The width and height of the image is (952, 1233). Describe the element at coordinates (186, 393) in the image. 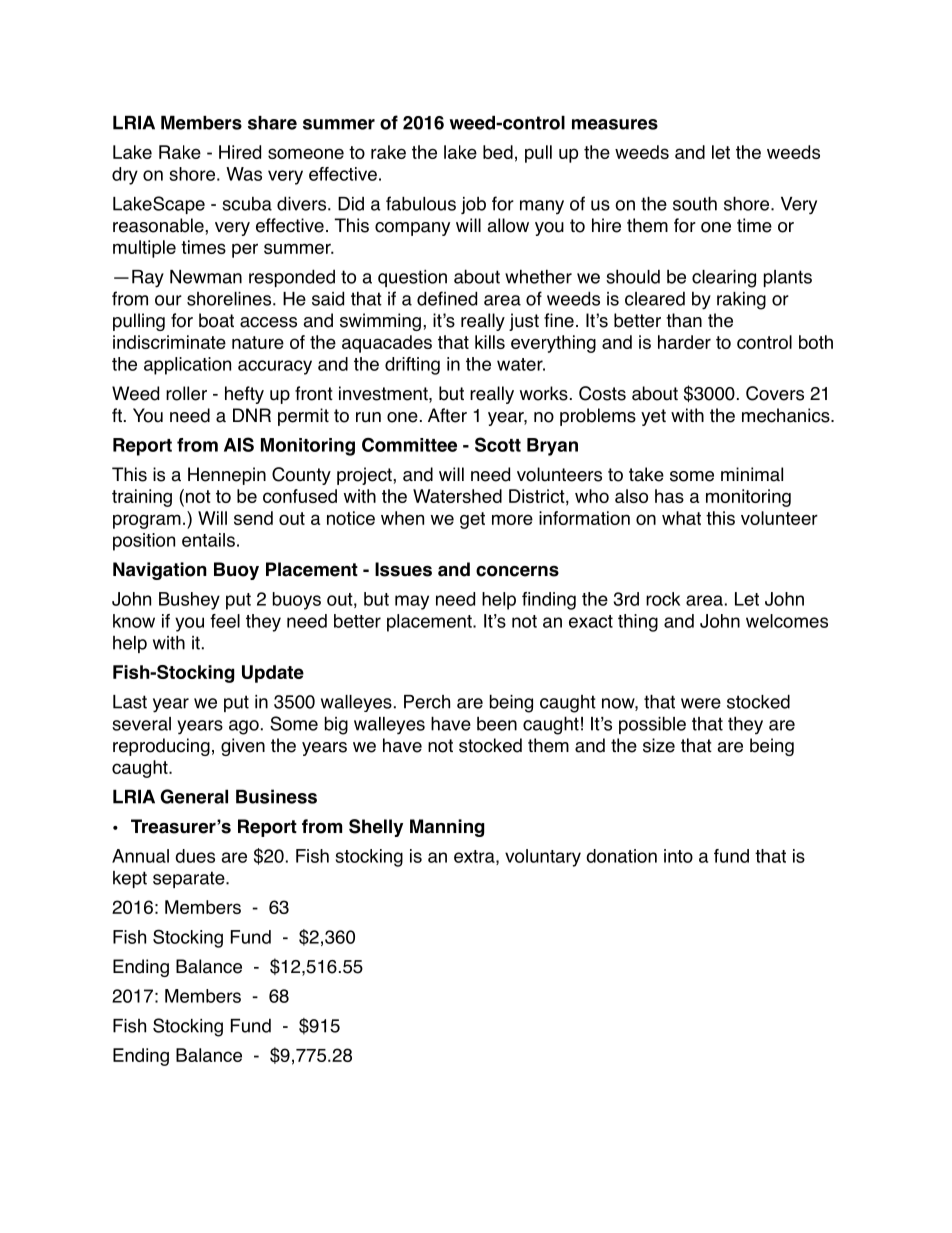

I see `roller` at that location.
